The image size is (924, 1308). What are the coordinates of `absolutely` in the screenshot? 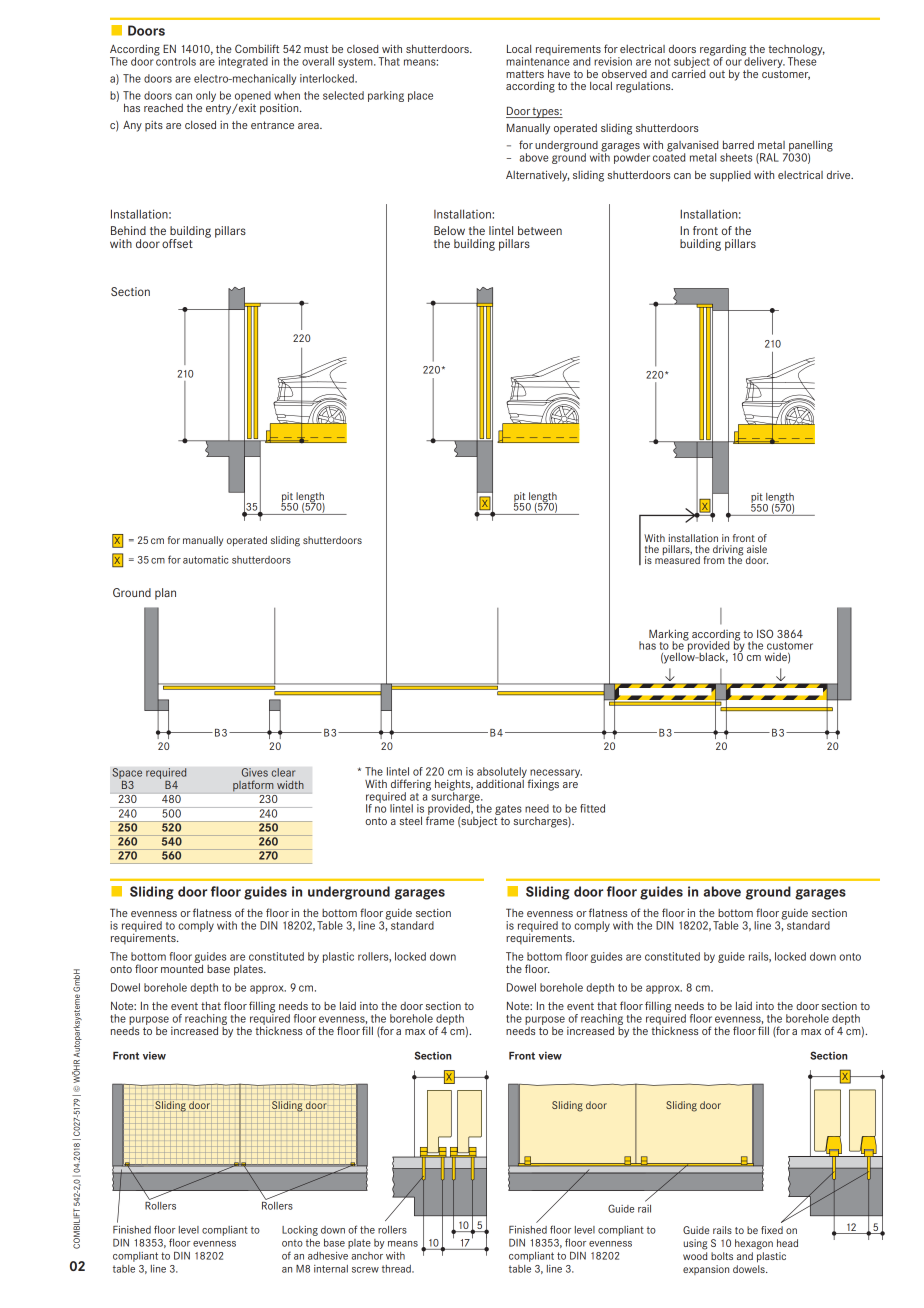 It's located at (502, 773).
